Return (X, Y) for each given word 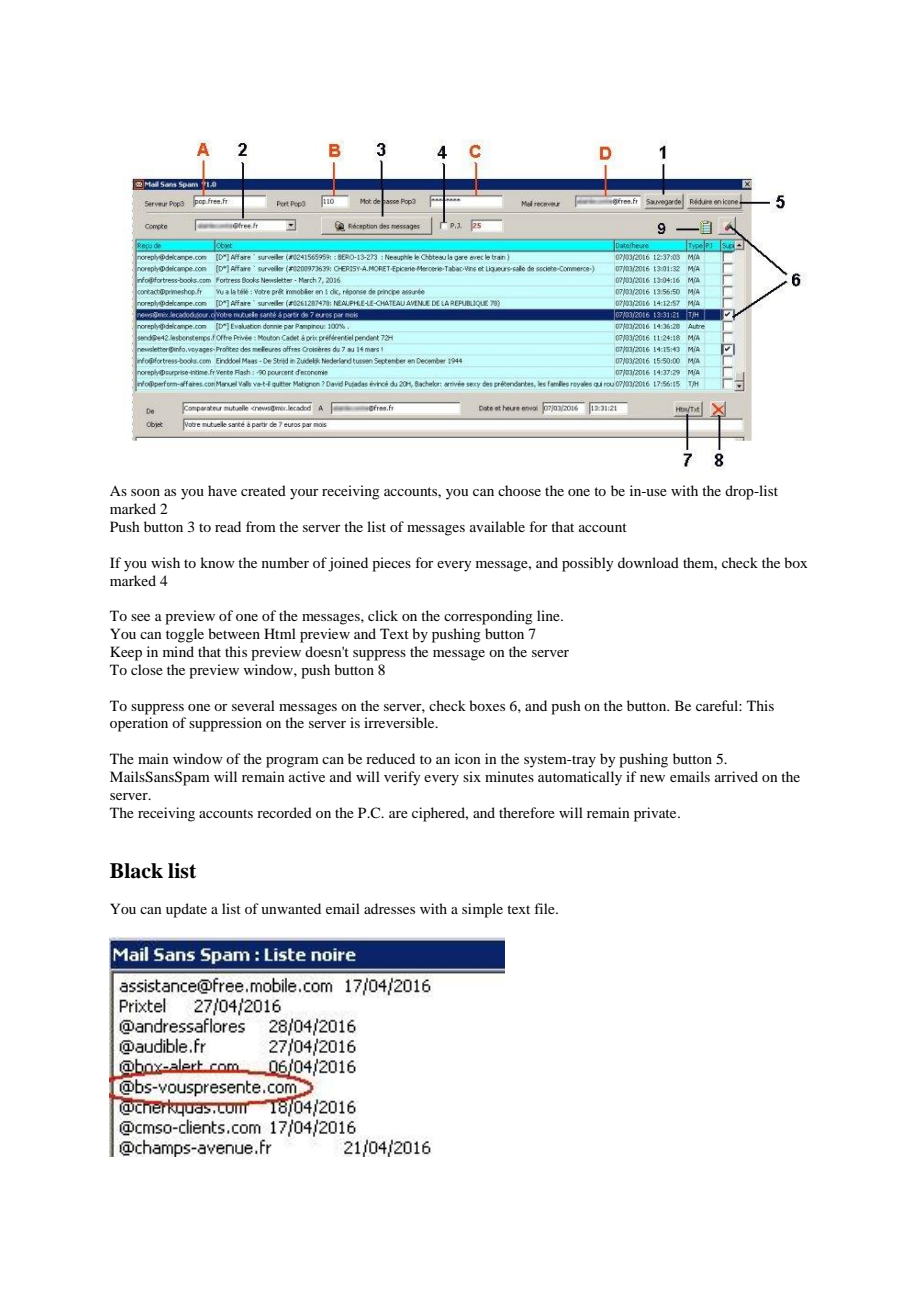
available (497, 526)
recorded (284, 812)
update (186, 910)
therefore (527, 812)
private (656, 814)
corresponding (488, 617)
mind (178, 651)
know (217, 562)
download (648, 562)
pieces (391, 564)
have (222, 490)
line (549, 615)
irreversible (400, 722)
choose (519, 490)
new (652, 778)
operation (139, 724)
